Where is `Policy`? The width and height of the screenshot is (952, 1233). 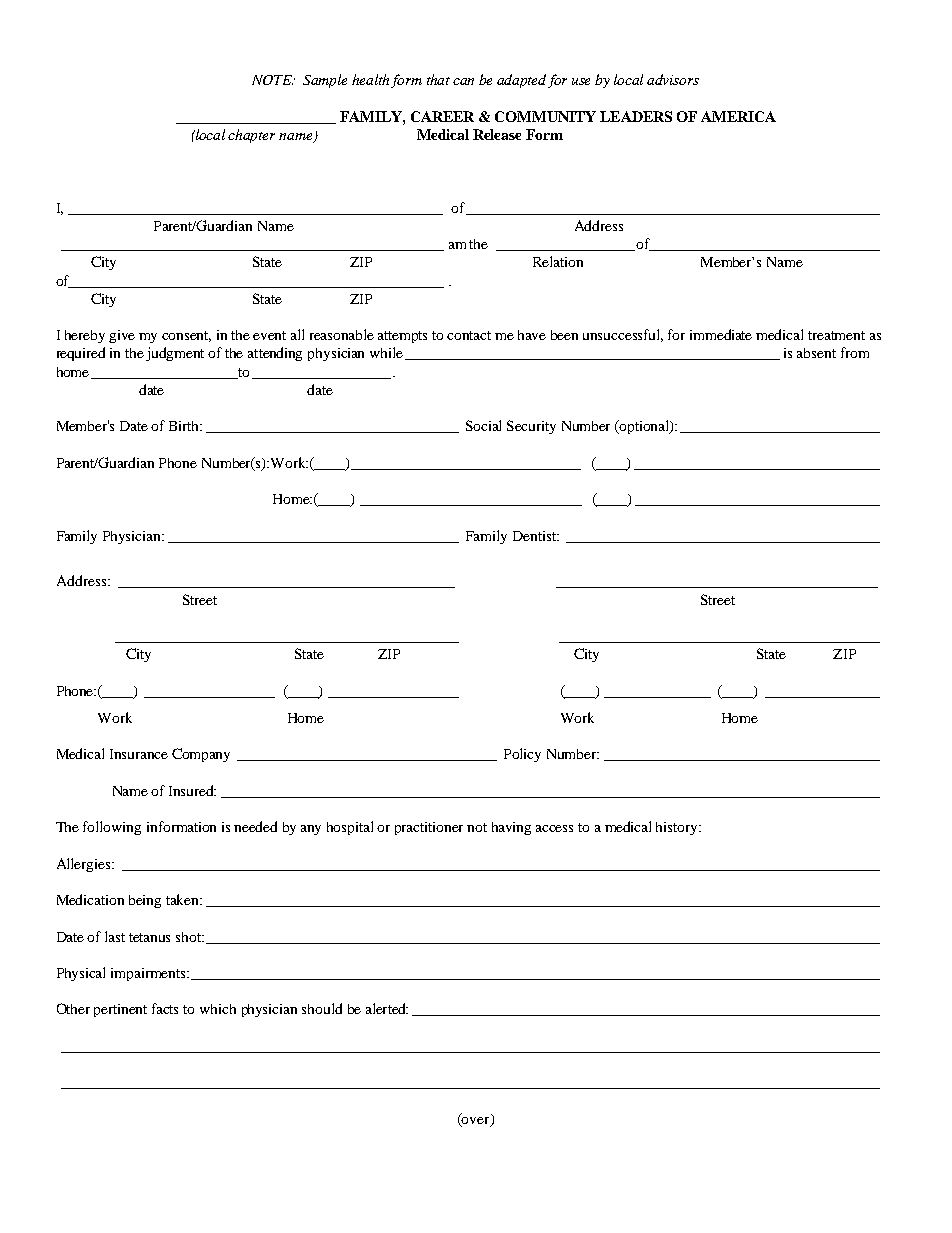
Policy is located at coordinates (522, 755).
